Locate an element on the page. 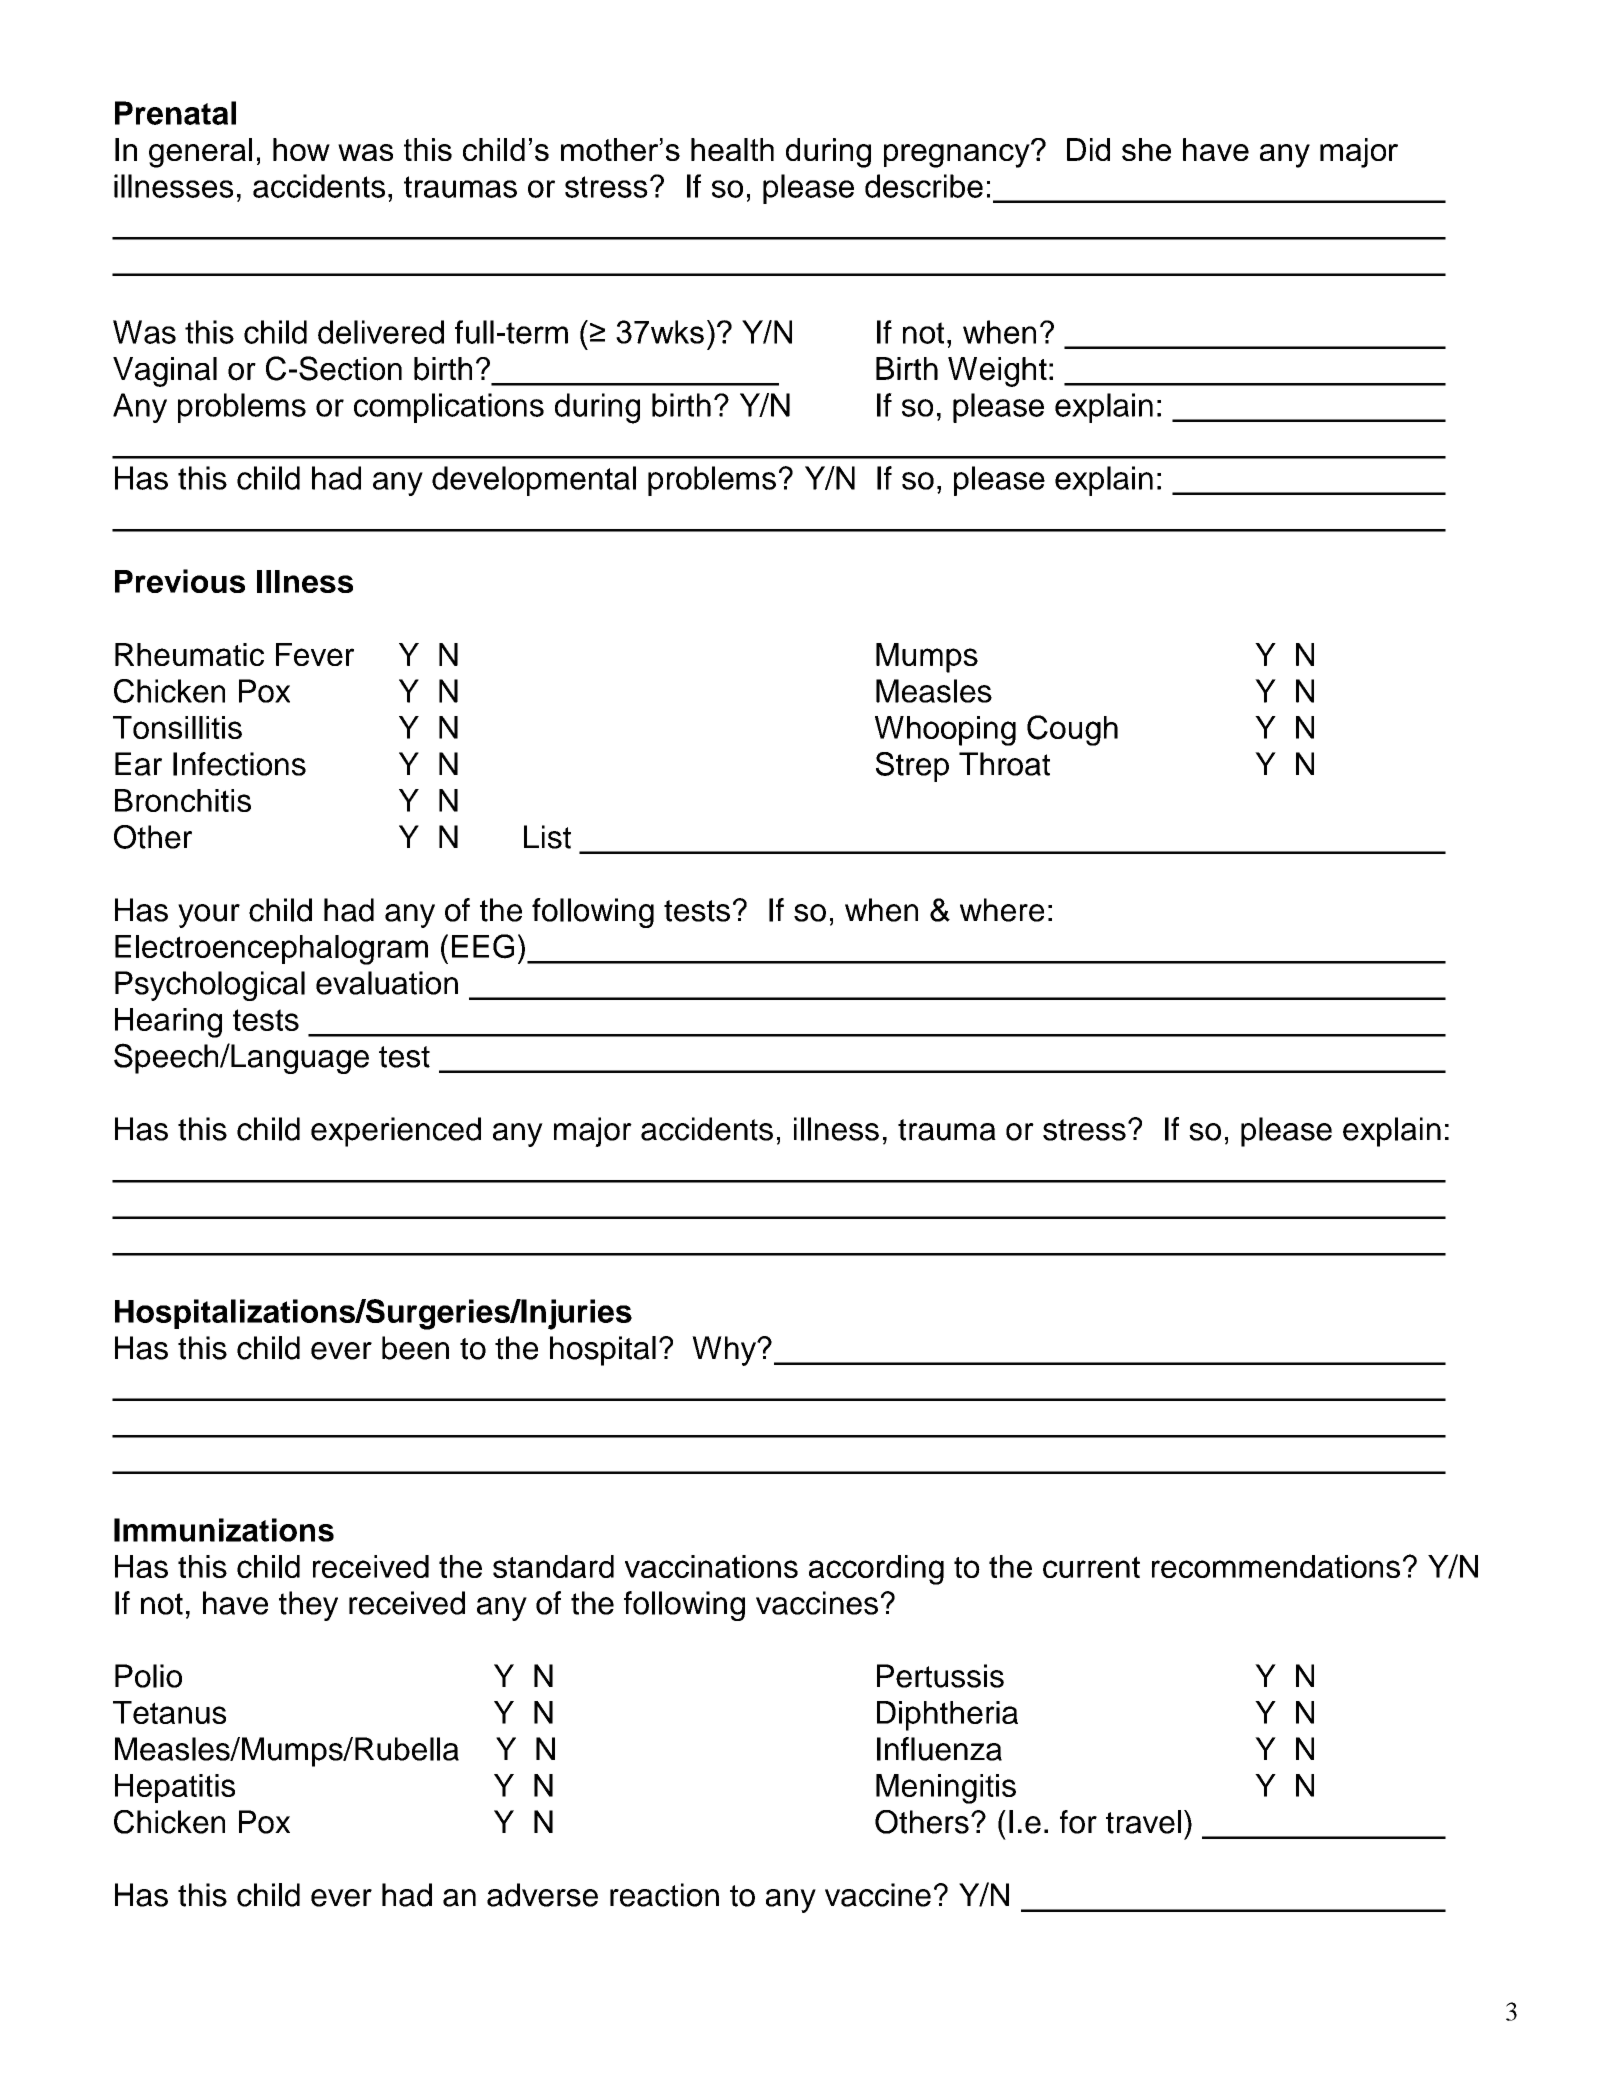 This document has width=1618, height=2094. Hepatitis is located at coordinates (175, 1788).
